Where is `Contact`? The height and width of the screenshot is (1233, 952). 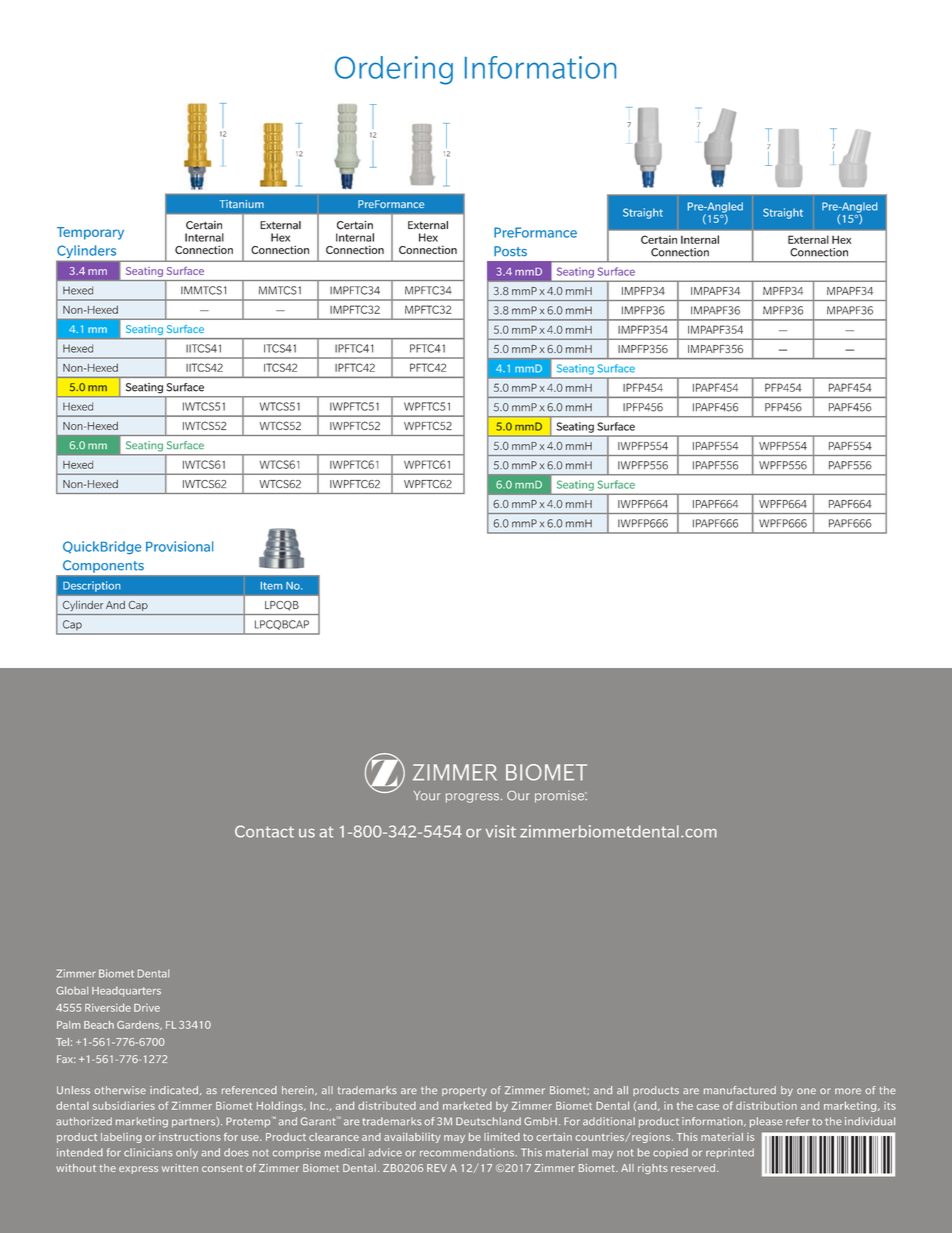 Contact is located at coordinates (264, 831).
